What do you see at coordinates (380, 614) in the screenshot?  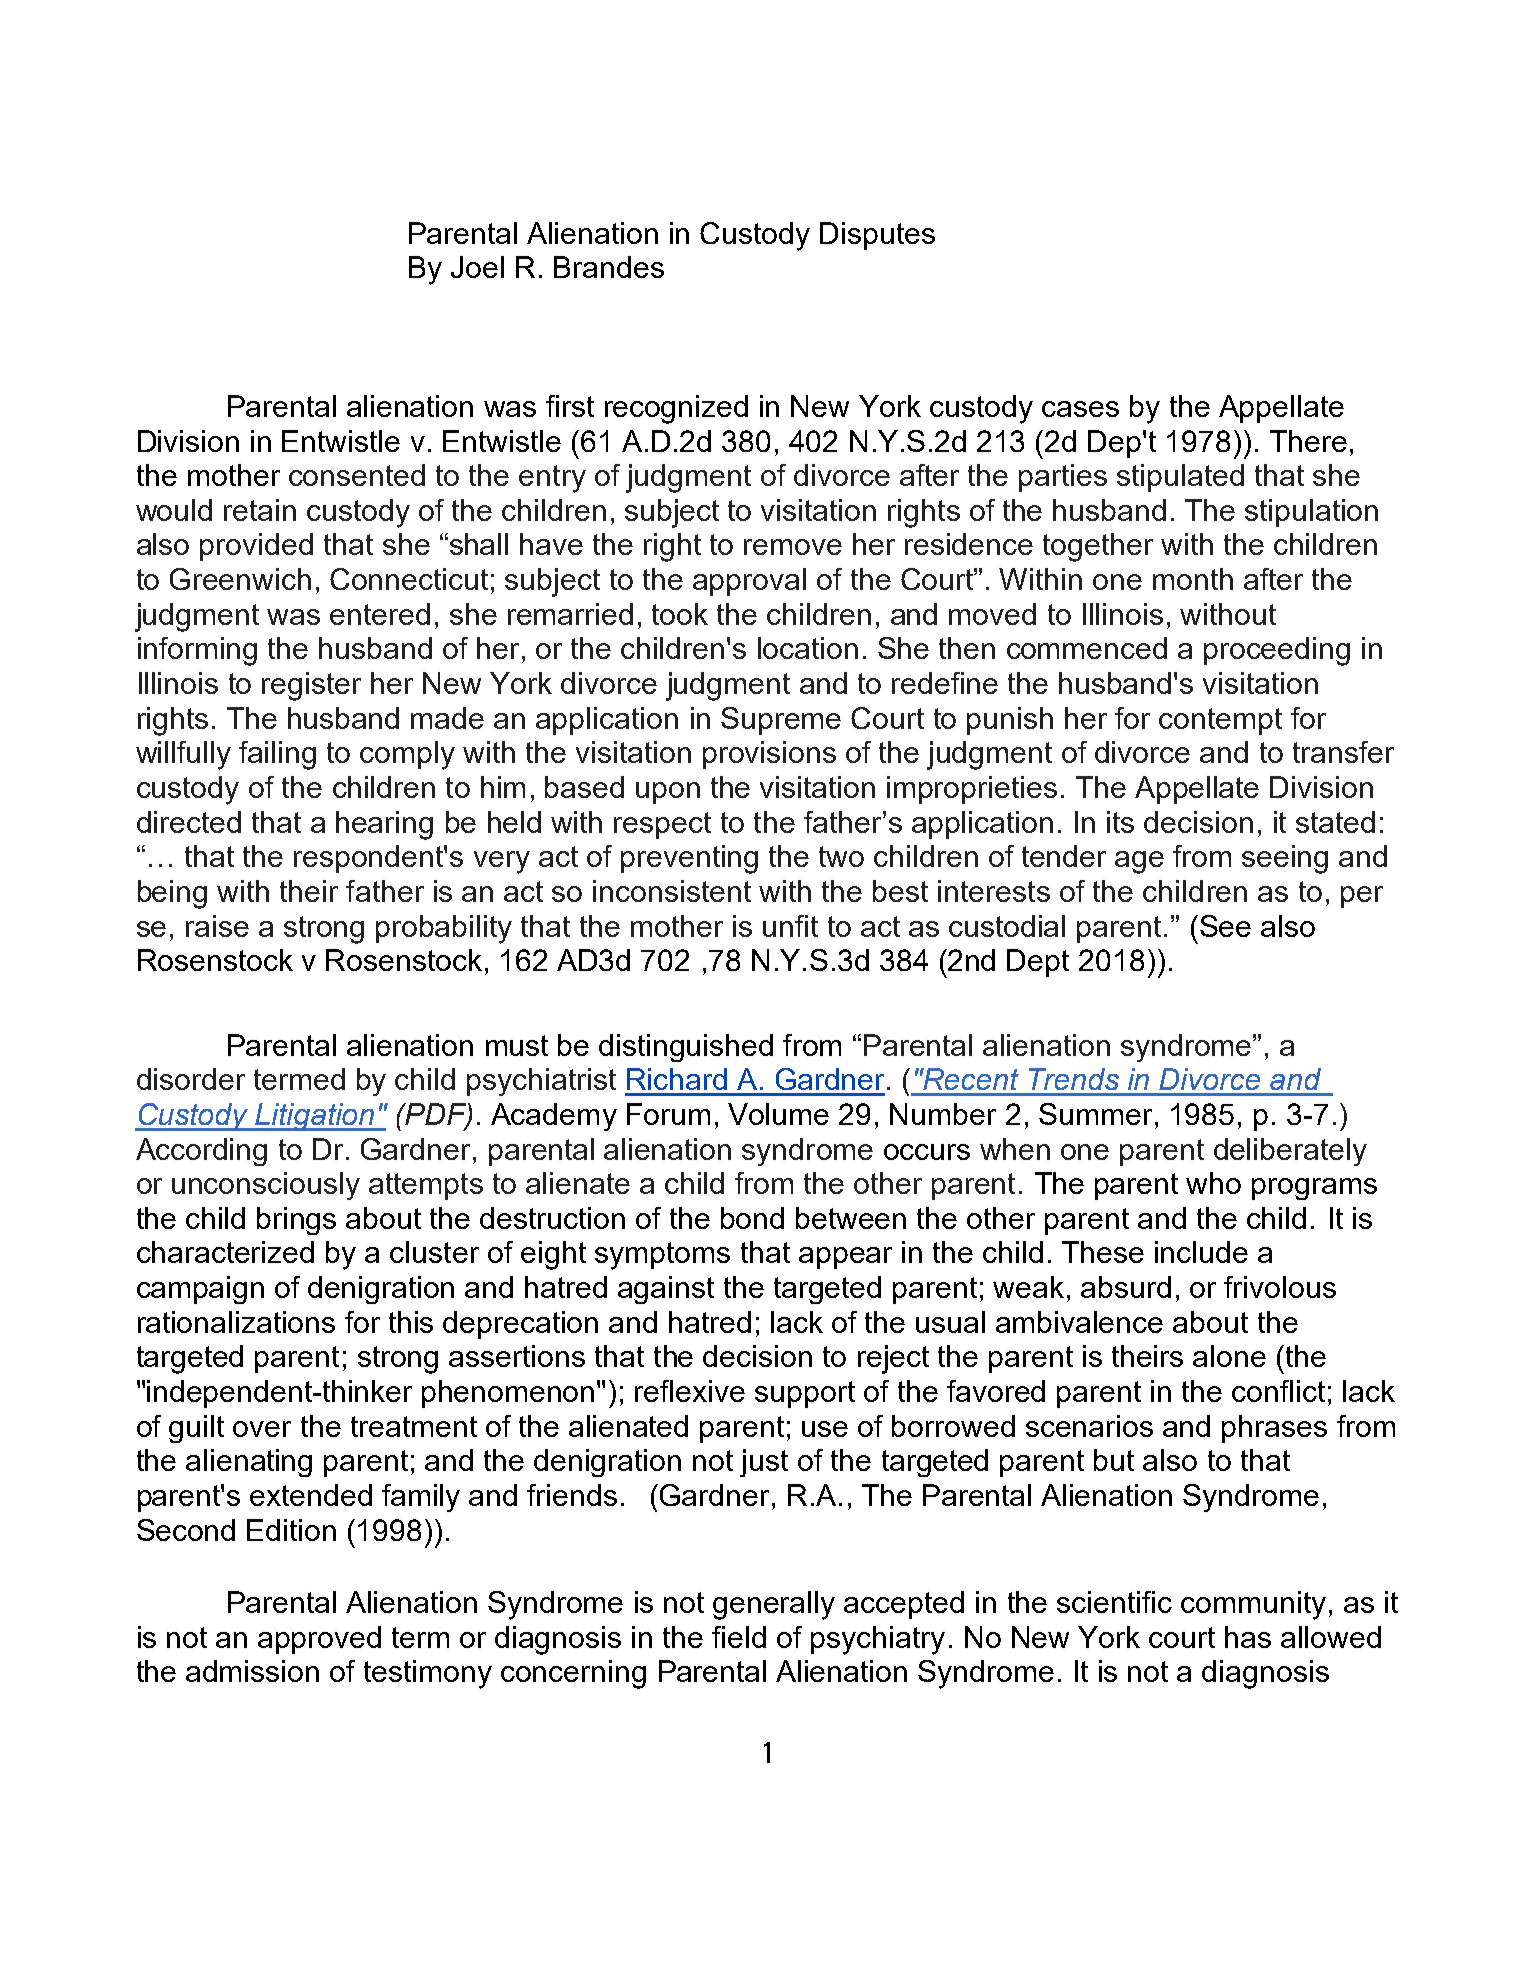 I see `entered` at bounding box center [380, 614].
